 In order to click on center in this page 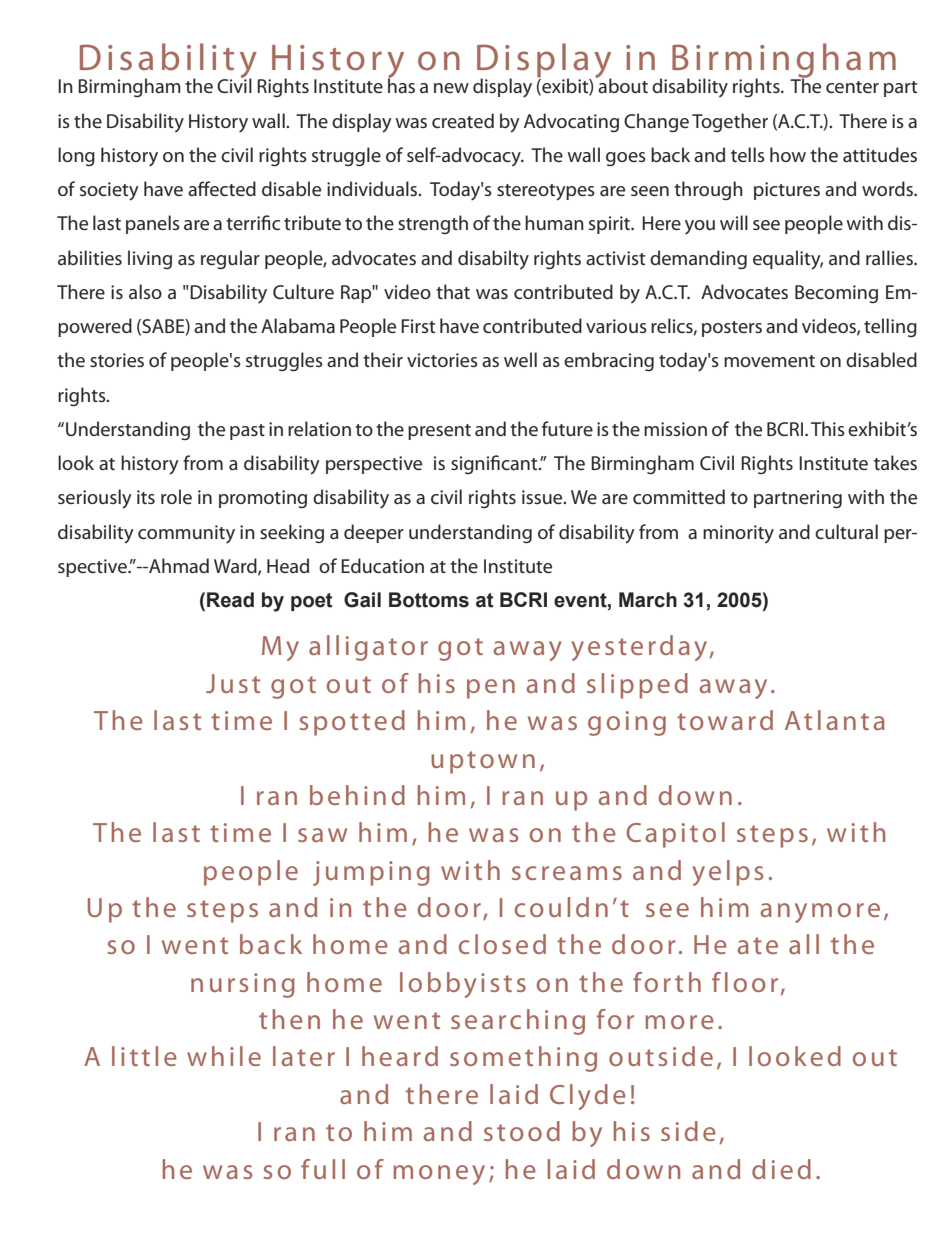, I will do `click(852, 87)`.
